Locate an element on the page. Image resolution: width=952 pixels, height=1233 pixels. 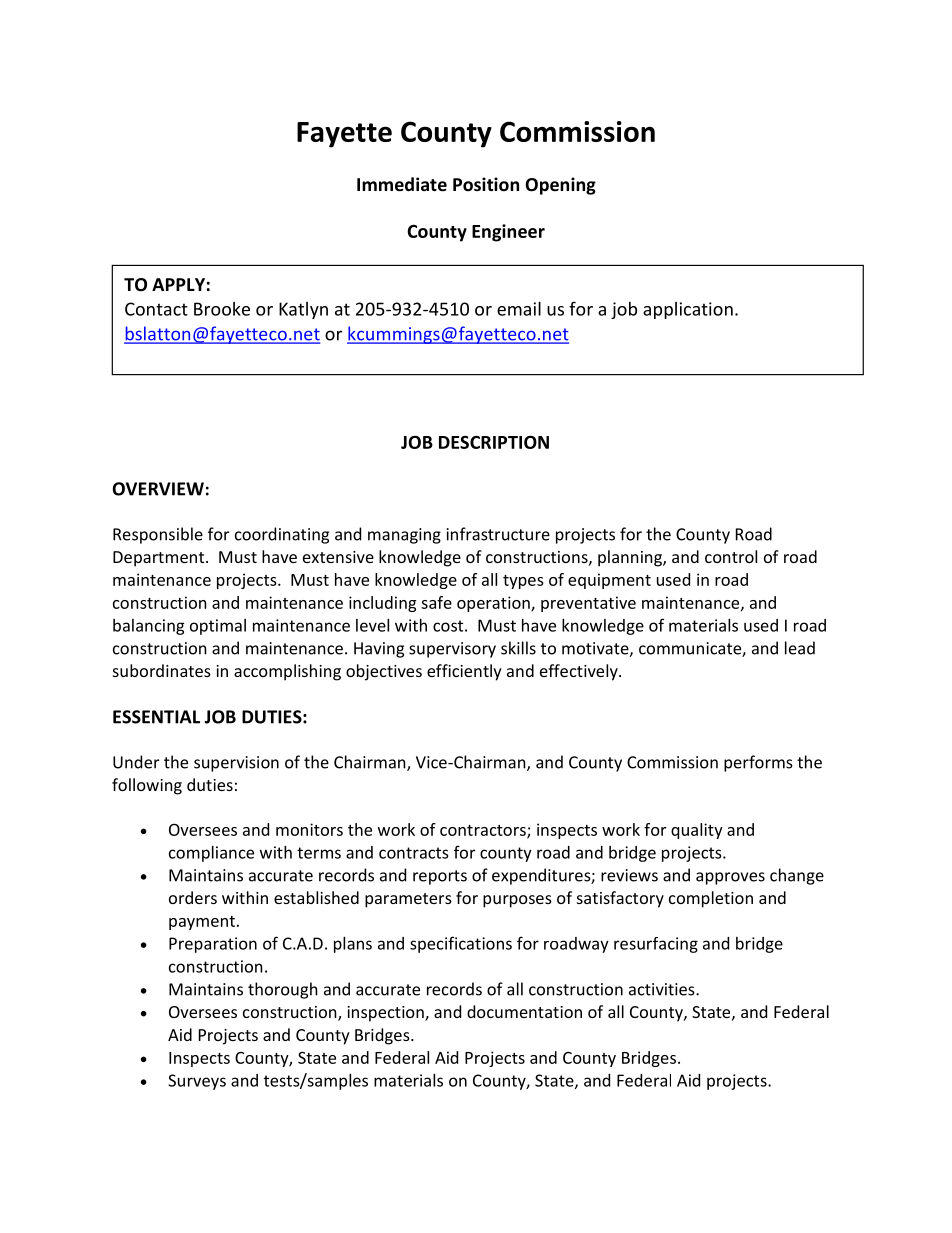
DESCRIPTION is located at coordinates (494, 442).
